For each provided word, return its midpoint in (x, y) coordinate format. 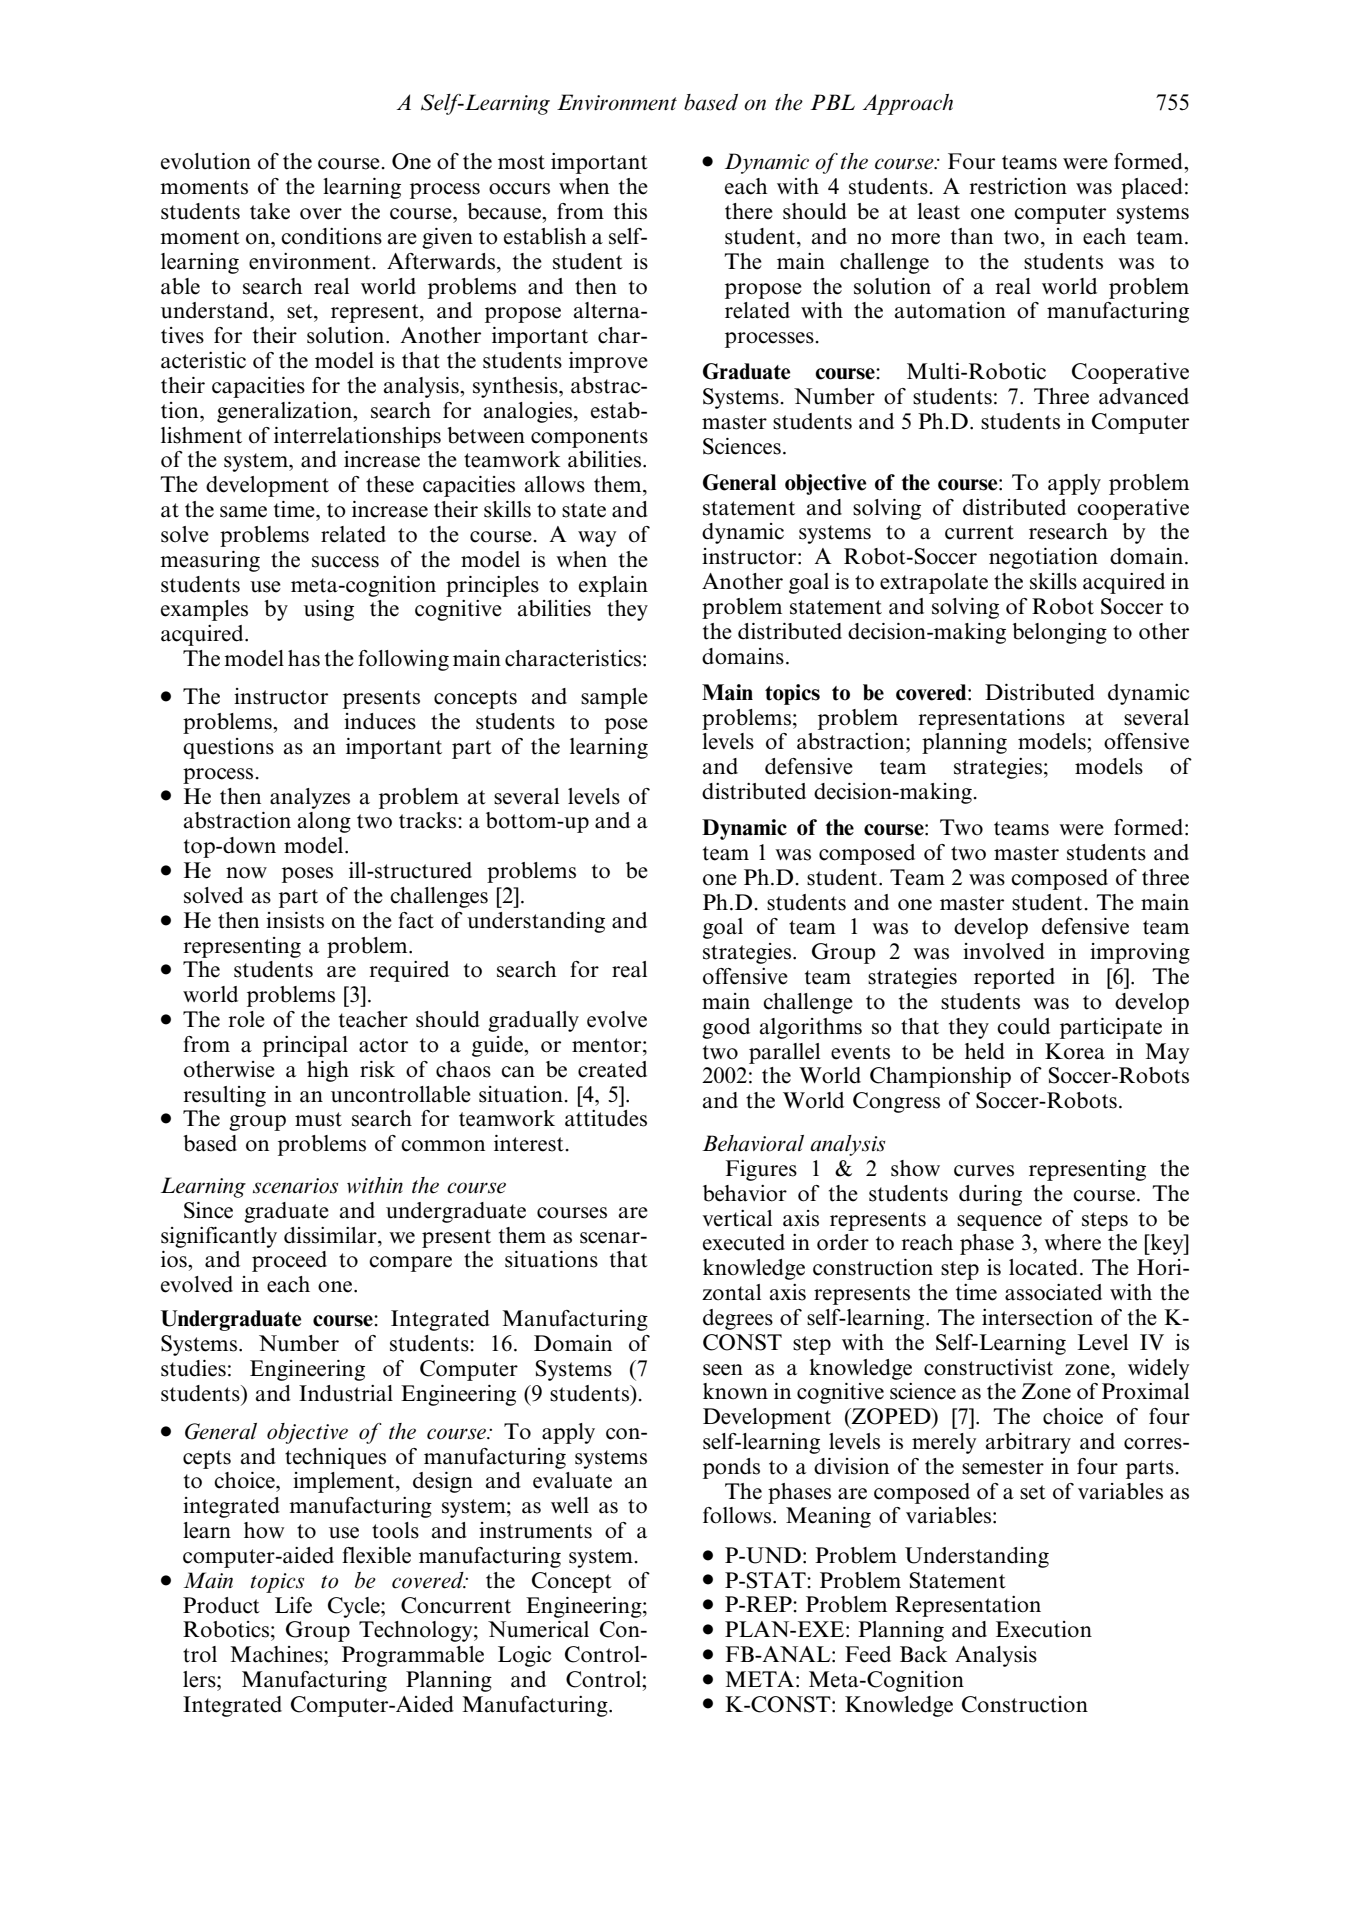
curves (984, 1171)
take (270, 211)
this (630, 211)
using (329, 610)
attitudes (606, 1118)
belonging (1059, 633)
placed (1152, 188)
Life (293, 1605)
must (318, 1119)
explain (613, 586)
